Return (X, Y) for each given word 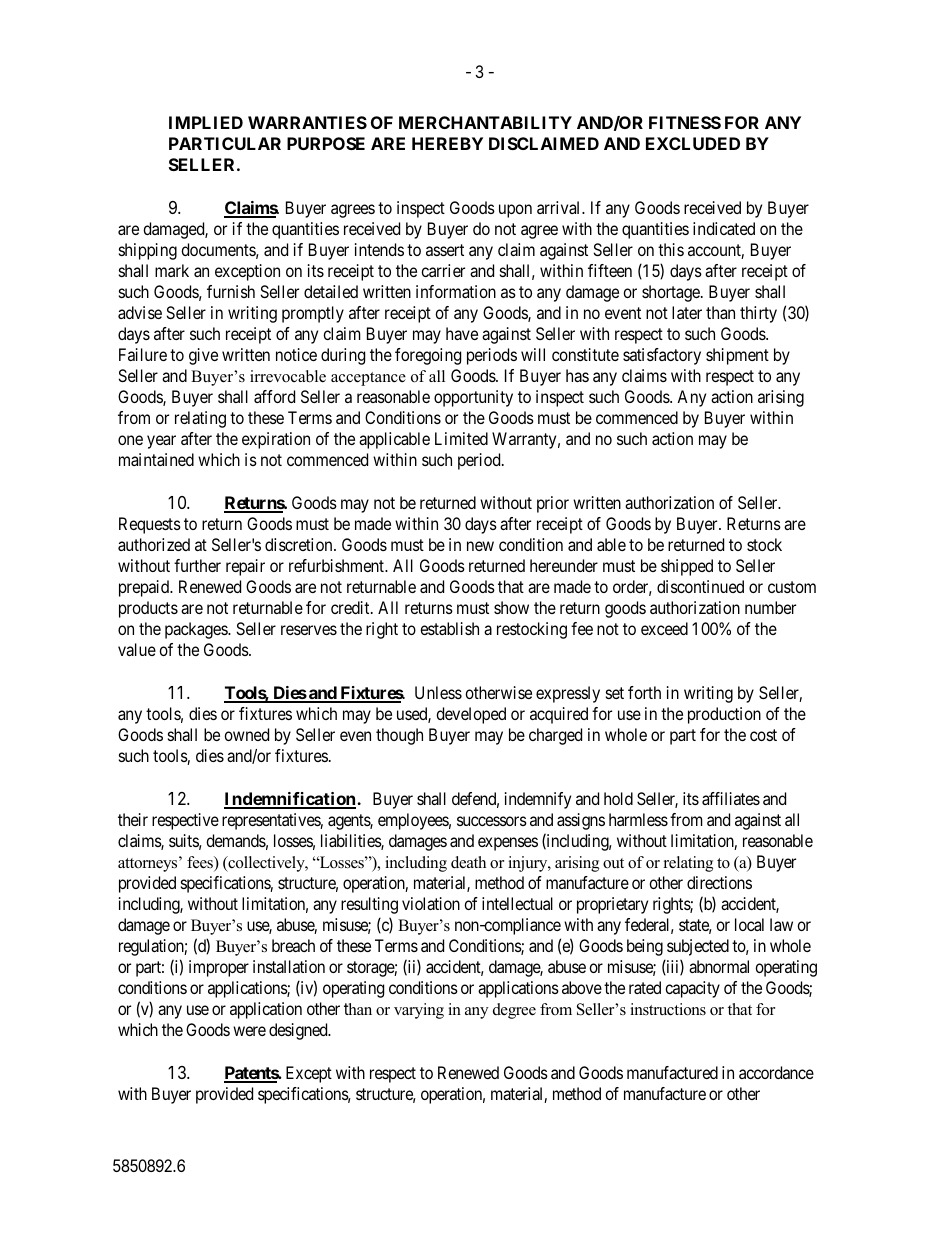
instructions (668, 1009)
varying (419, 1011)
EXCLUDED (693, 143)
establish (449, 628)
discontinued (700, 586)
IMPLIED (206, 122)
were (249, 1031)
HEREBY (447, 143)
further (197, 565)
